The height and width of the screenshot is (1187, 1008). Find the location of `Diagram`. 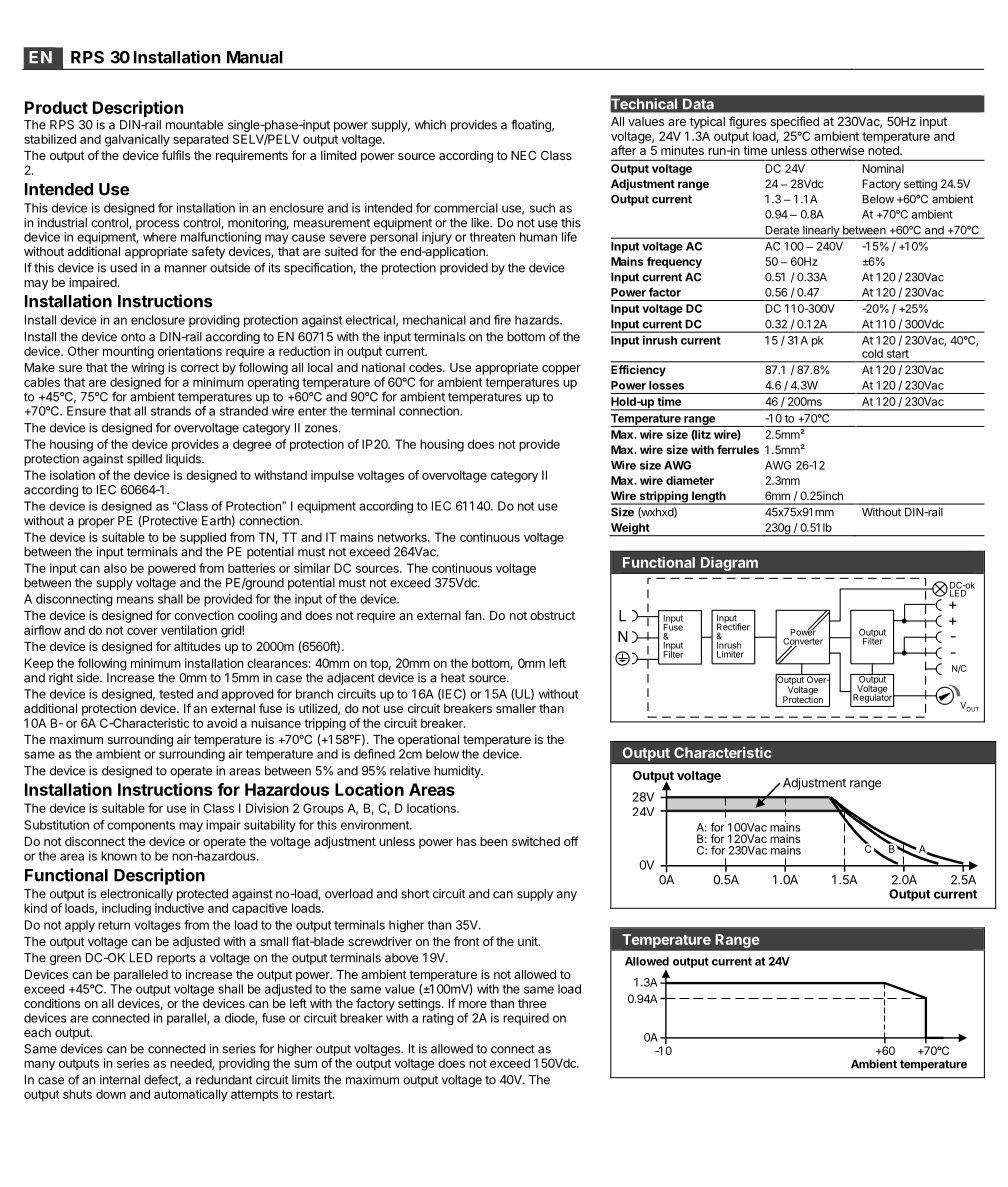

Diagram is located at coordinates (729, 563).
